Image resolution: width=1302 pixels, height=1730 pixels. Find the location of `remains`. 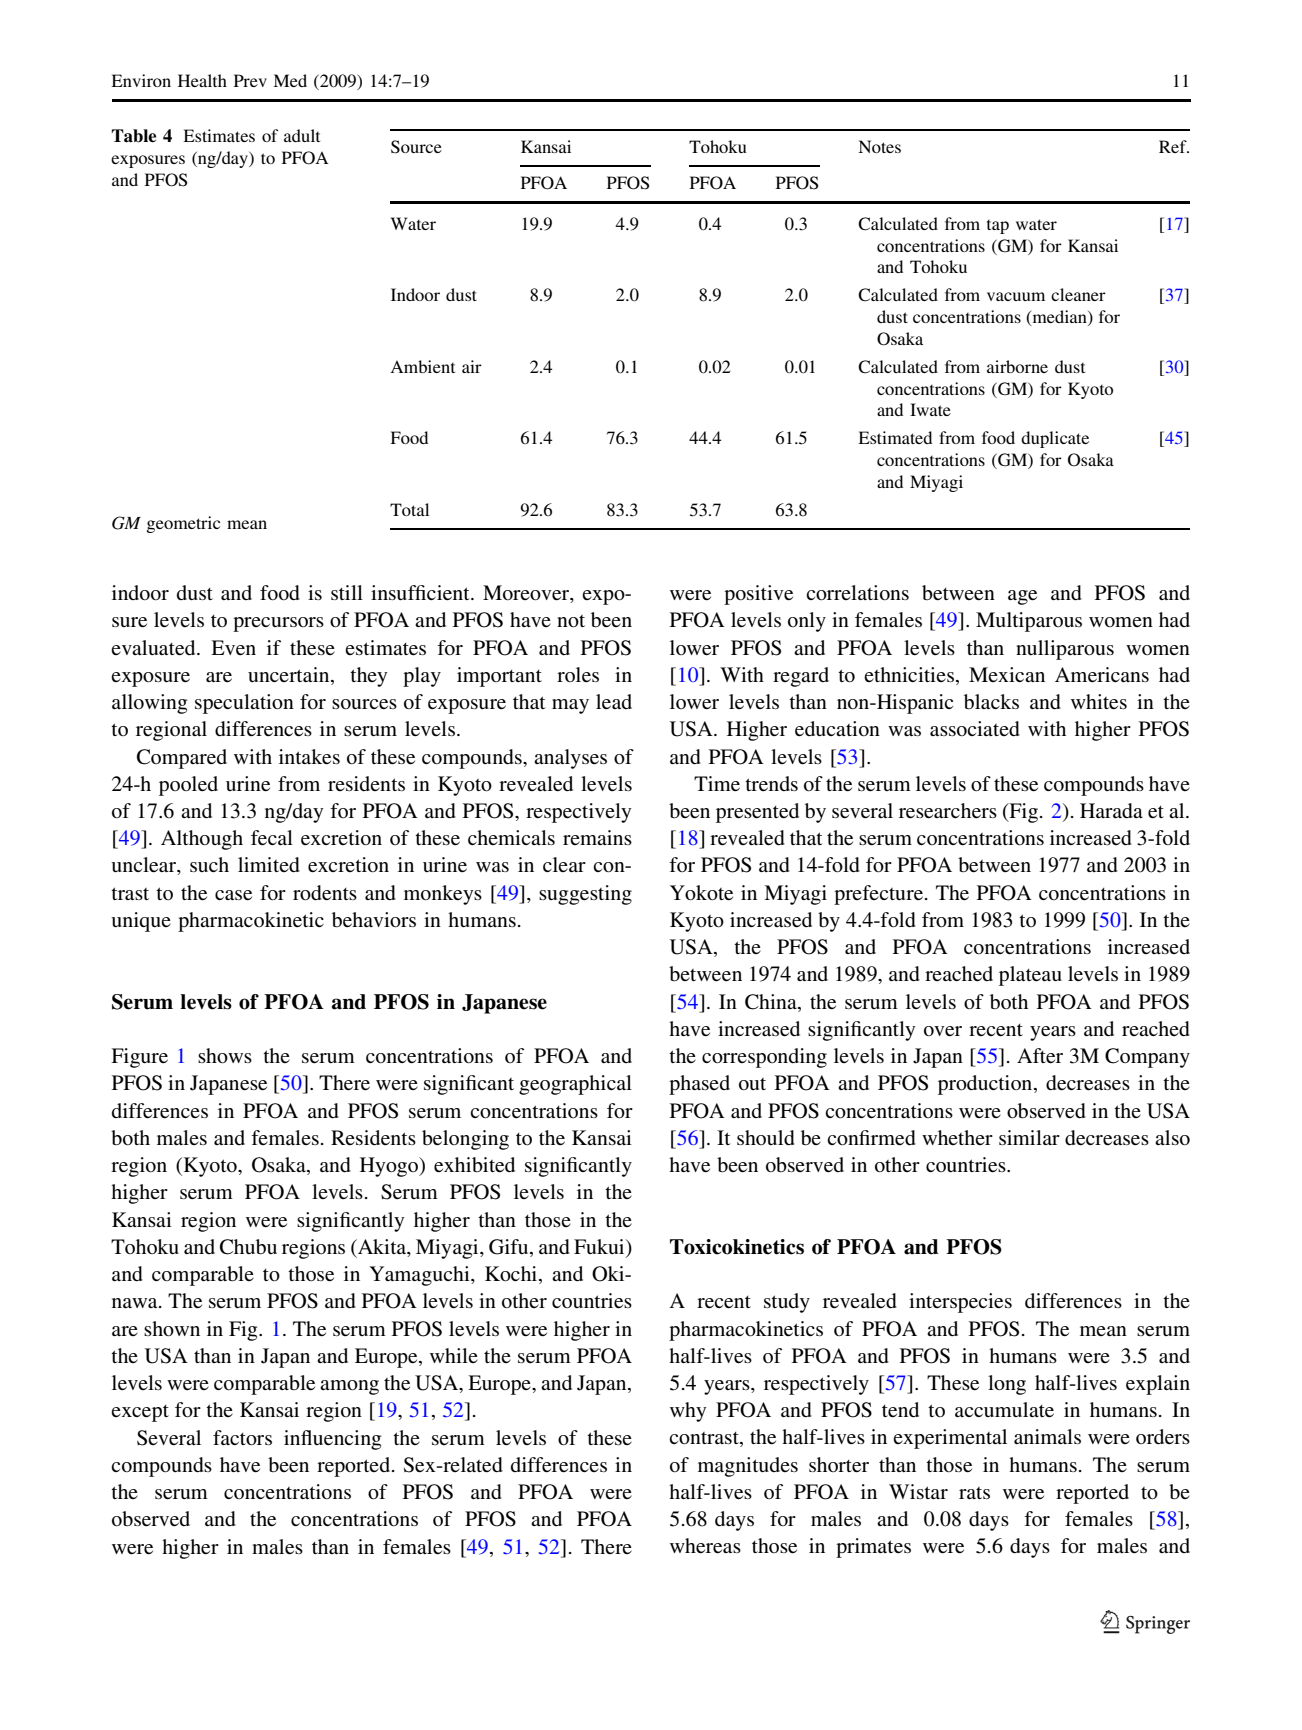

remains is located at coordinates (597, 837).
